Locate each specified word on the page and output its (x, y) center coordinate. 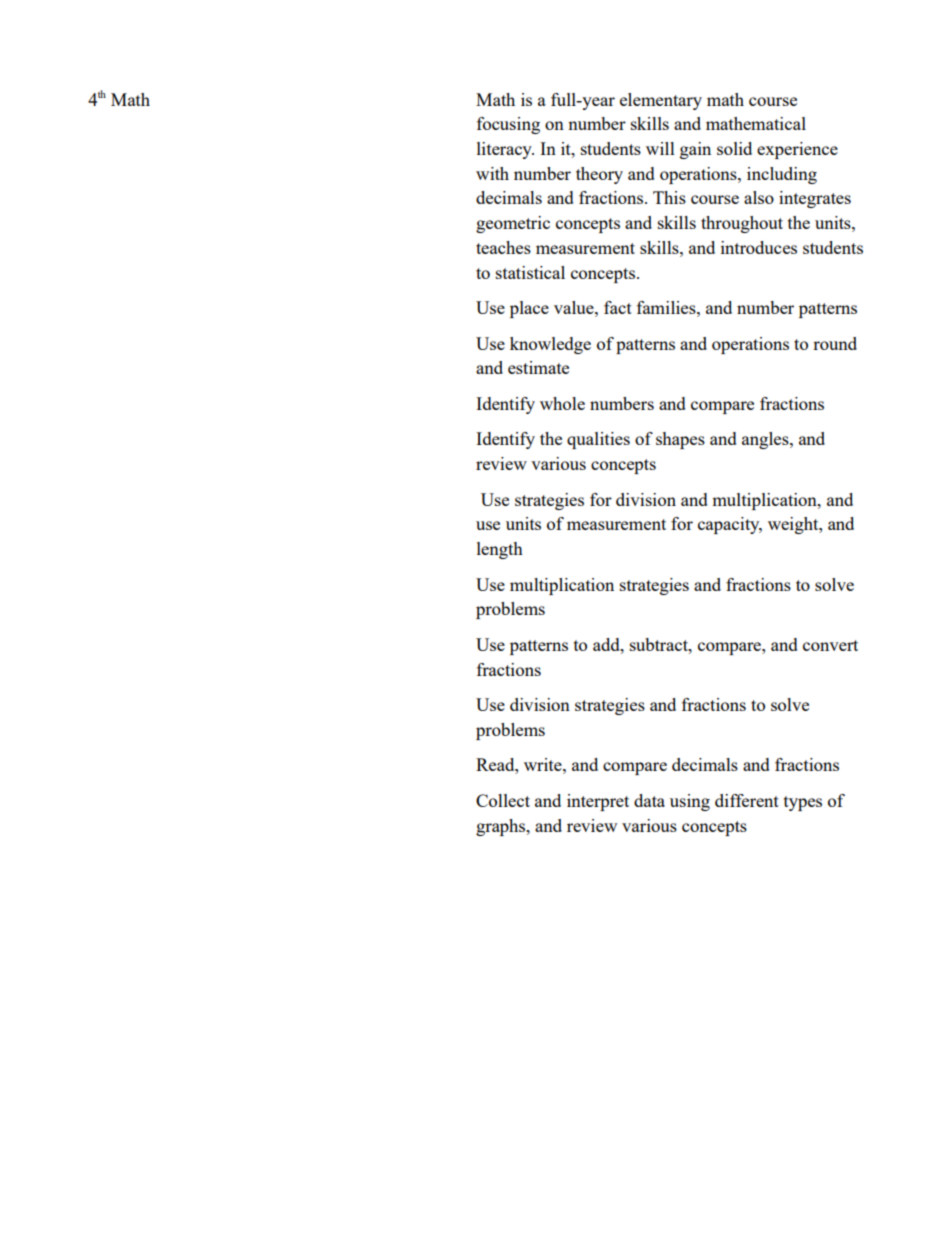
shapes (680, 440)
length (500, 550)
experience (797, 150)
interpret (598, 802)
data (649, 800)
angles (766, 440)
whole (562, 403)
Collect (503, 800)
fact (618, 307)
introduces (759, 247)
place (529, 309)
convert (830, 645)
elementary (661, 101)
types (803, 803)
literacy (505, 150)
